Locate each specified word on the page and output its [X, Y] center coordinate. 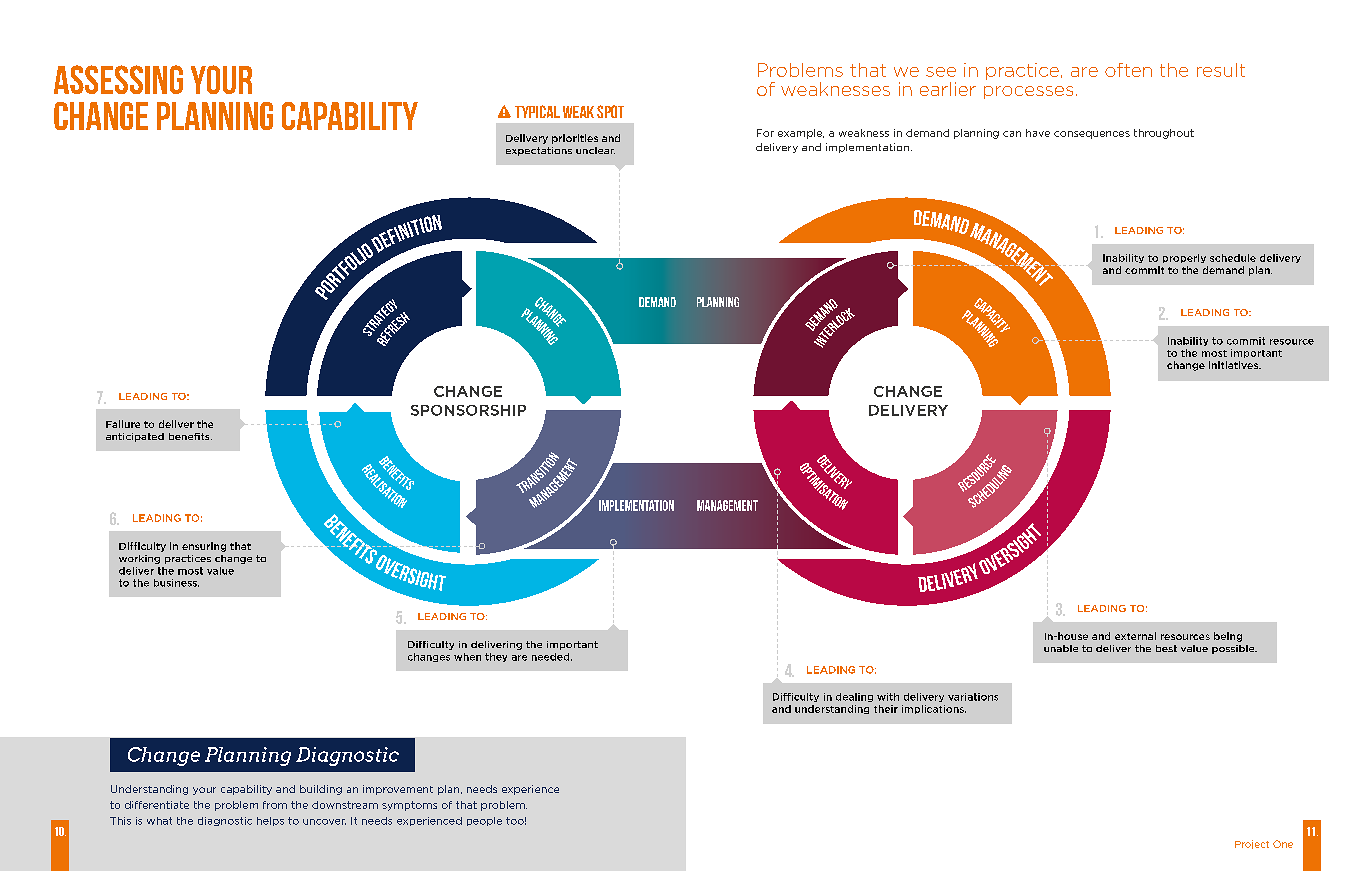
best [1166, 648]
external [1135, 636]
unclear [595, 150]
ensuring [204, 547]
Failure [123, 424]
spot [610, 111]
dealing [854, 697]
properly [1184, 258]
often [1128, 70]
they [496, 657]
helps [270, 821]
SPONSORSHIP [468, 410]
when [467, 657]
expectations [539, 151]
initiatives [1234, 365]
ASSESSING [118, 79]
